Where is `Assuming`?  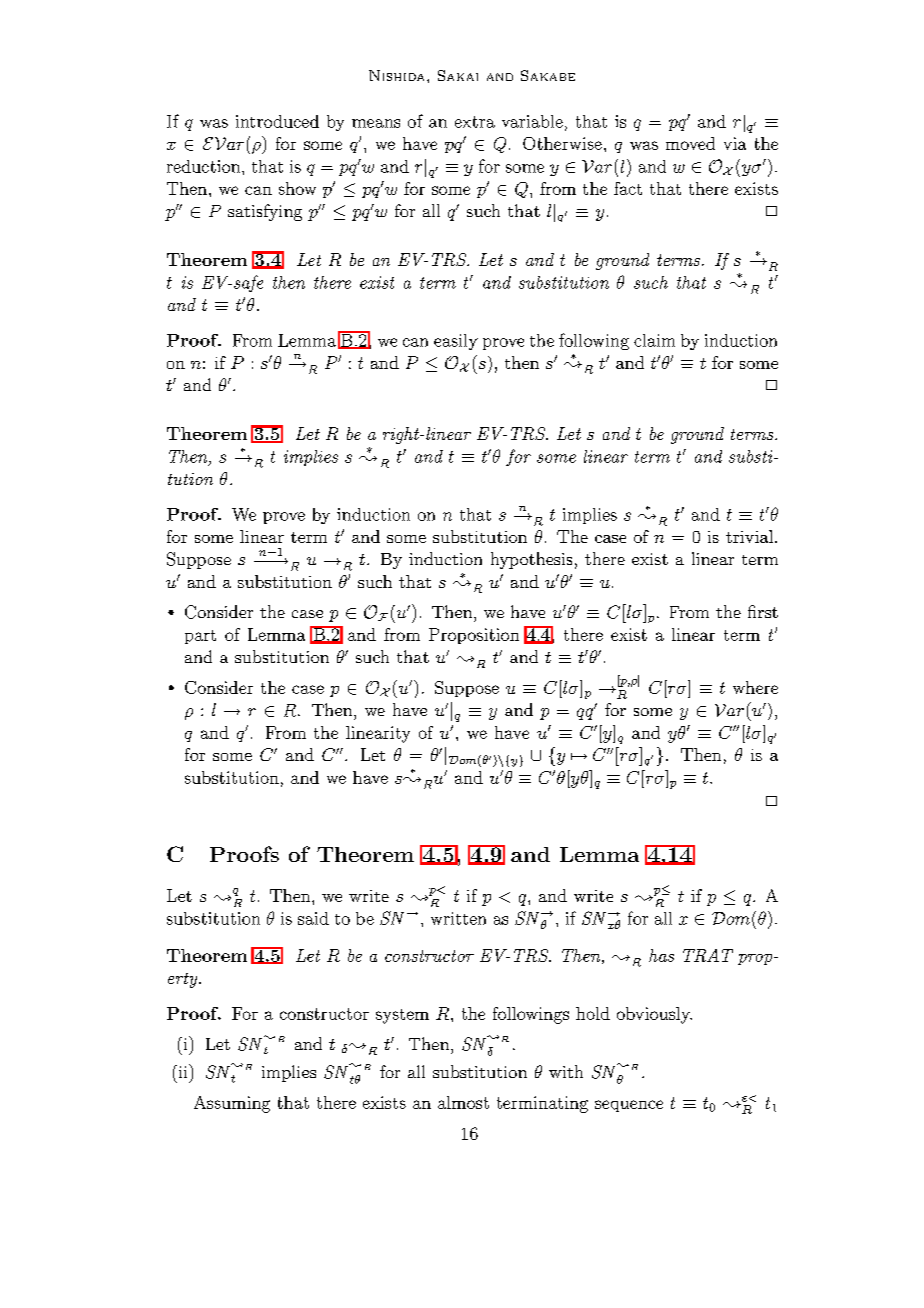 Assuming is located at coordinates (232, 1104).
